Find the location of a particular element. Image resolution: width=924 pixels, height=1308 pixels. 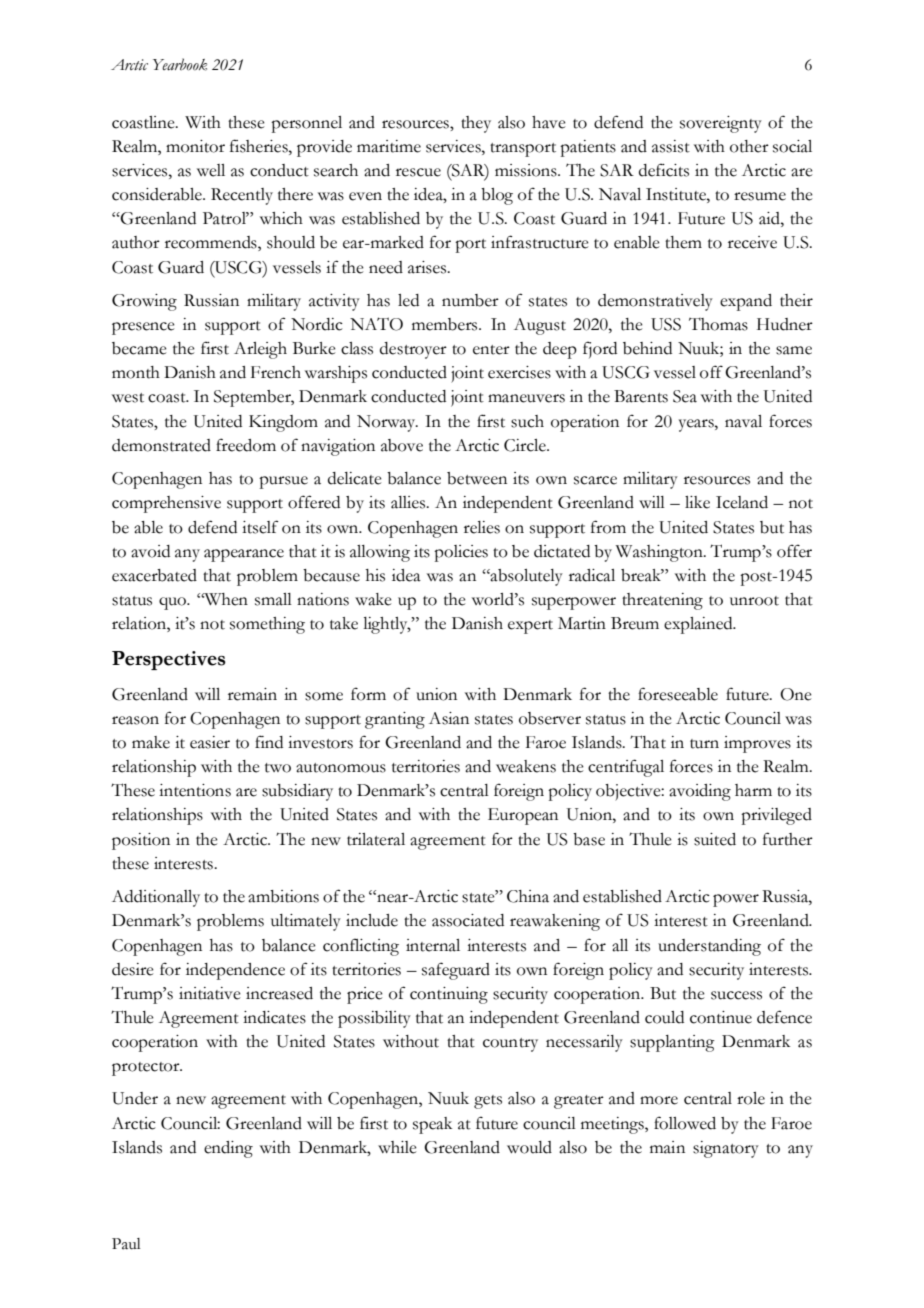

Thomas is located at coordinates (718, 324).
